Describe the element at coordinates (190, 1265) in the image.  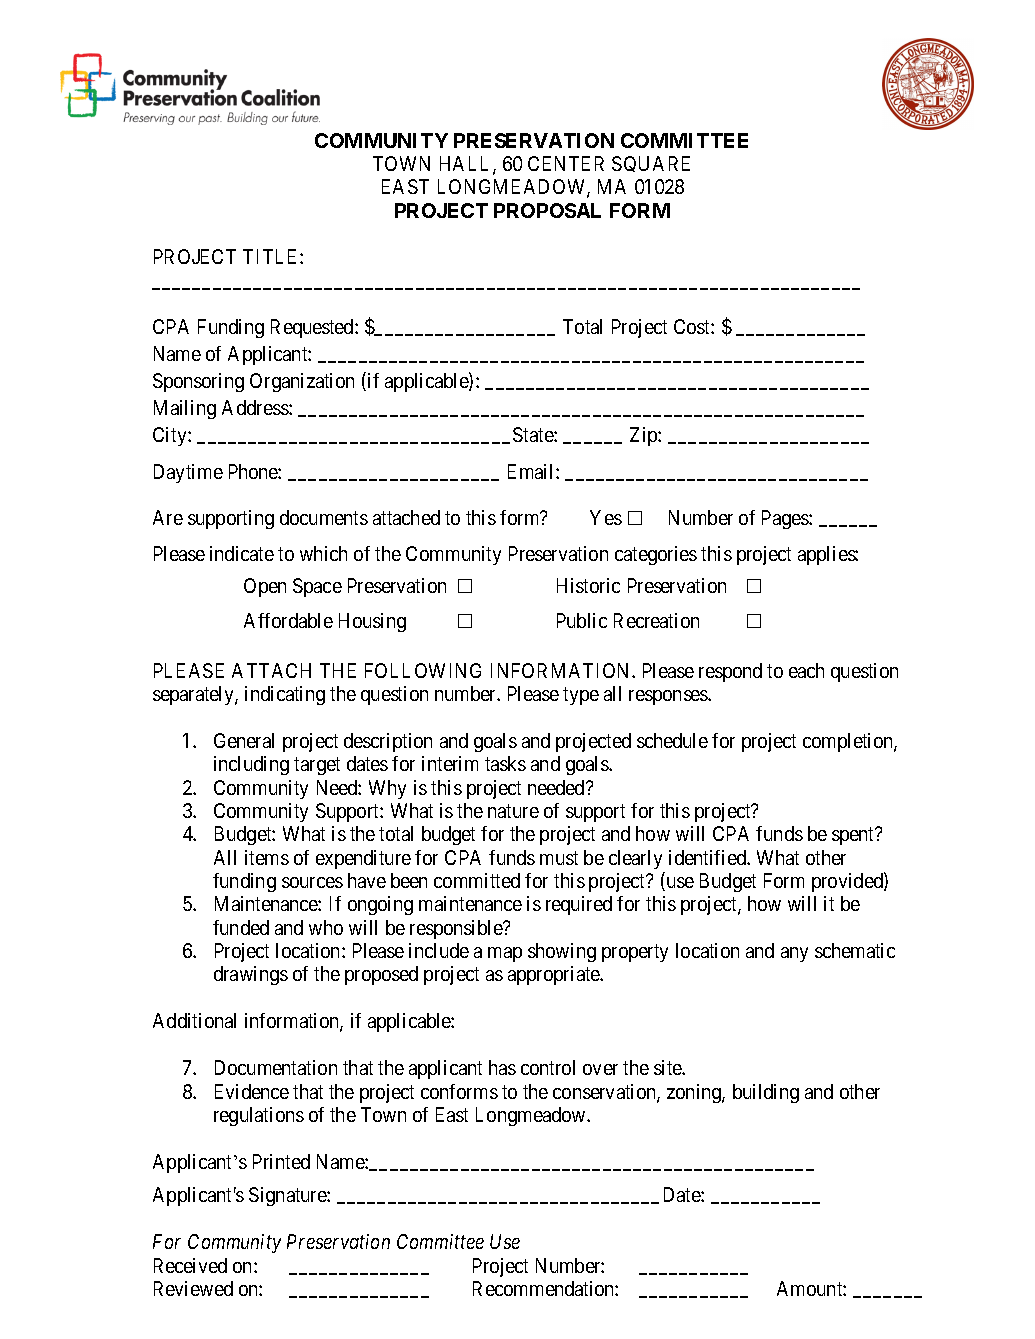
I see `Received` at that location.
